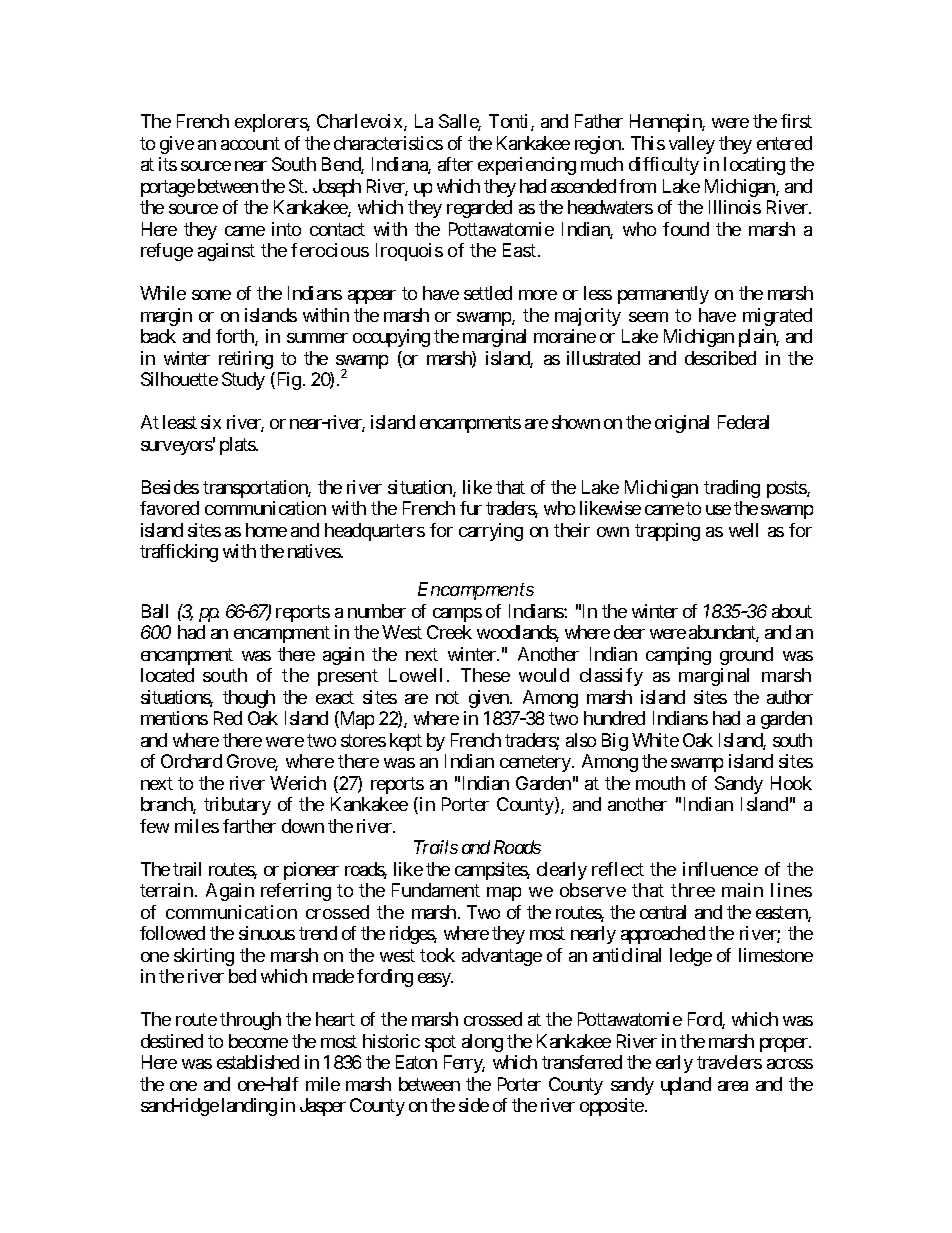 The height and width of the document is (1233, 952). What do you see at coordinates (482, 1043) in the document?
I see `along` at bounding box center [482, 1043].
